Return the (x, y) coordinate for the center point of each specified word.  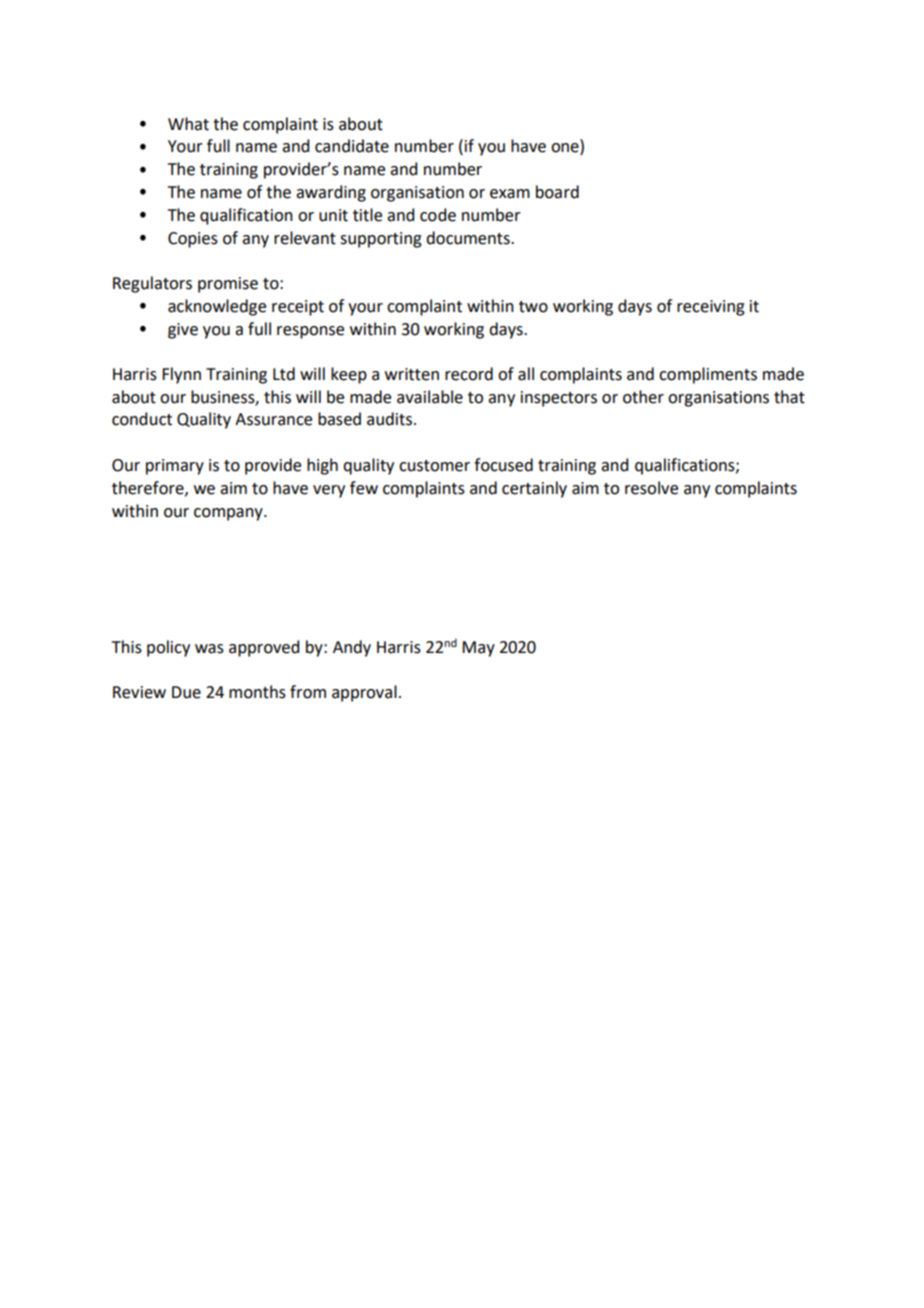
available (430, 397)
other (643, 397)
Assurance (273, 419)
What (188, 124)
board (557, 192)
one (566, 149)
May (478, 649)
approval (364, 693)
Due (186, 692)
